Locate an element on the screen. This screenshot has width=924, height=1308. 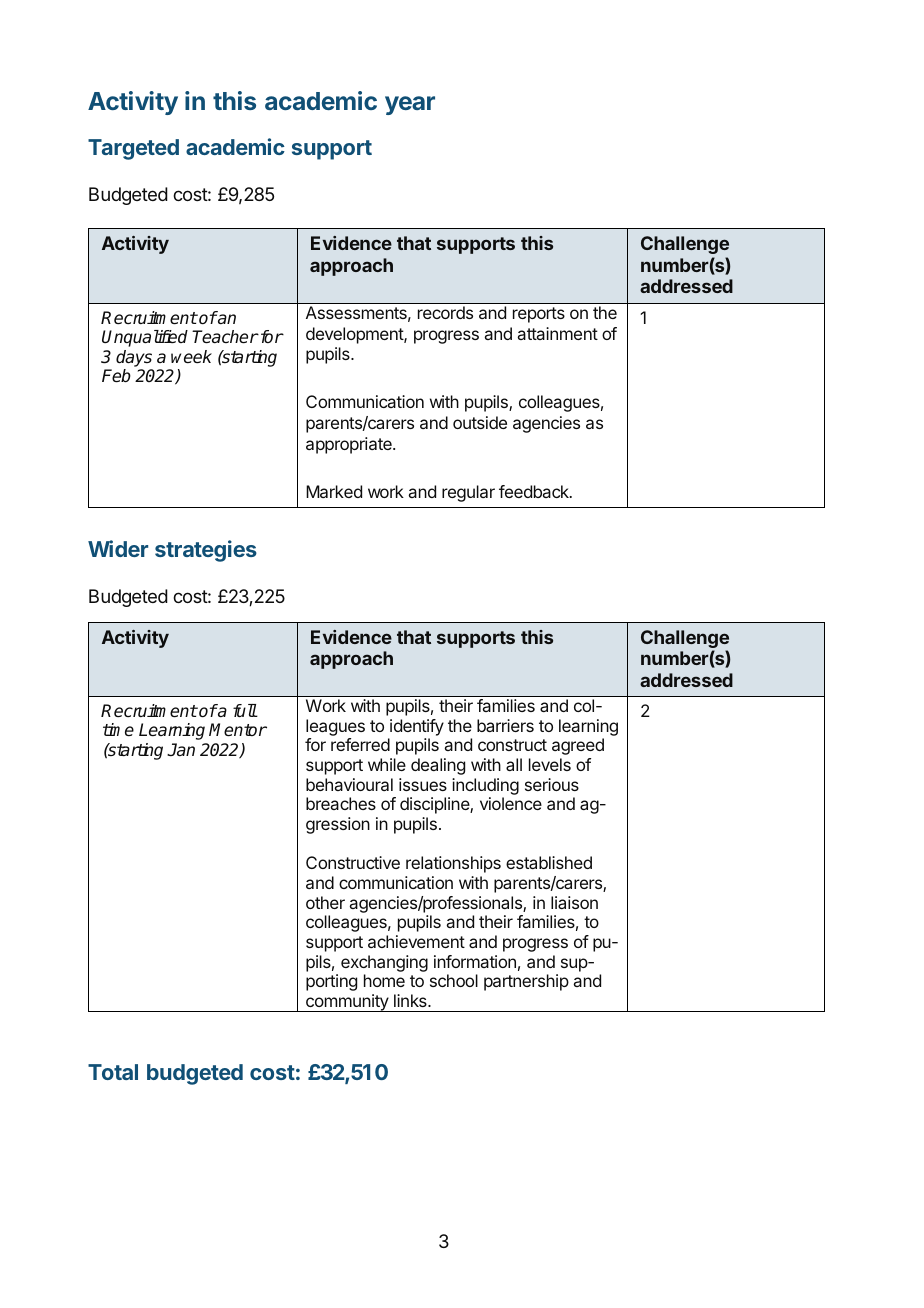
reports is located at coordinates (539, 315).
